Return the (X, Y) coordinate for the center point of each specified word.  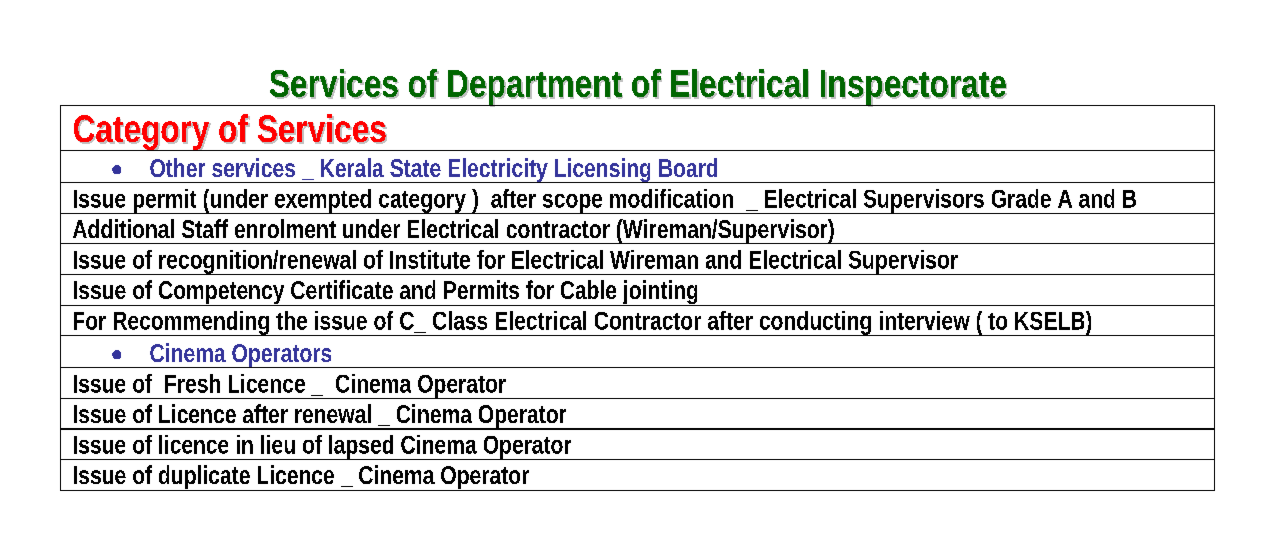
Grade (1021, 198)
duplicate (206, 478)
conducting (816, 323)
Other (177, 167)
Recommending (192, 323)
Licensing (604, 170)
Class (460, 320)
